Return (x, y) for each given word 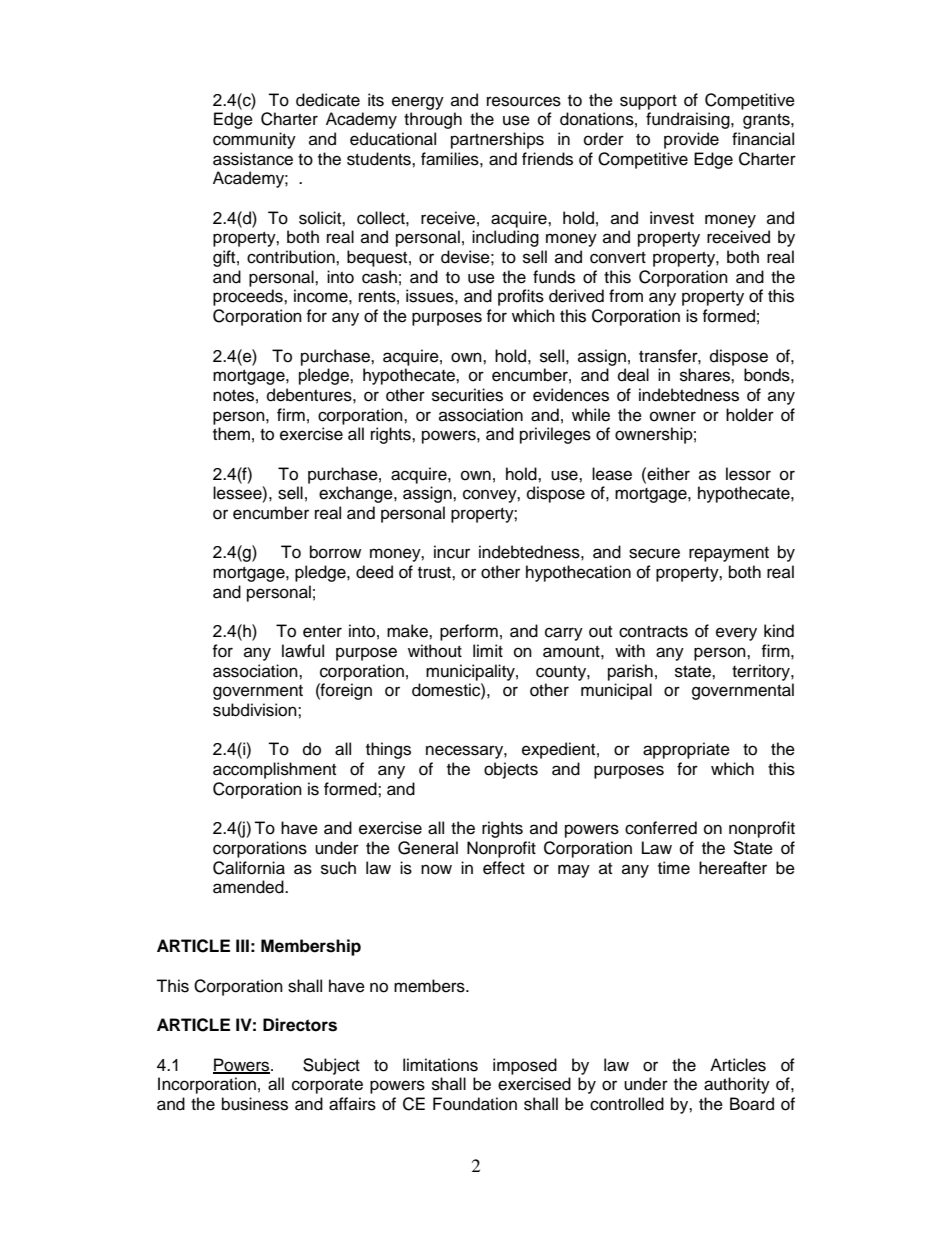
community (254, 140)
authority (737, 1085)
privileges (555, 435)
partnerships (497, 140)
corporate (327, 1086)
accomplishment (274, 770)
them (231, 434)
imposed (525, 1066)
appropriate (686, 750)
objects (511, 770)
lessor (748, 474)
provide (691, 140)
